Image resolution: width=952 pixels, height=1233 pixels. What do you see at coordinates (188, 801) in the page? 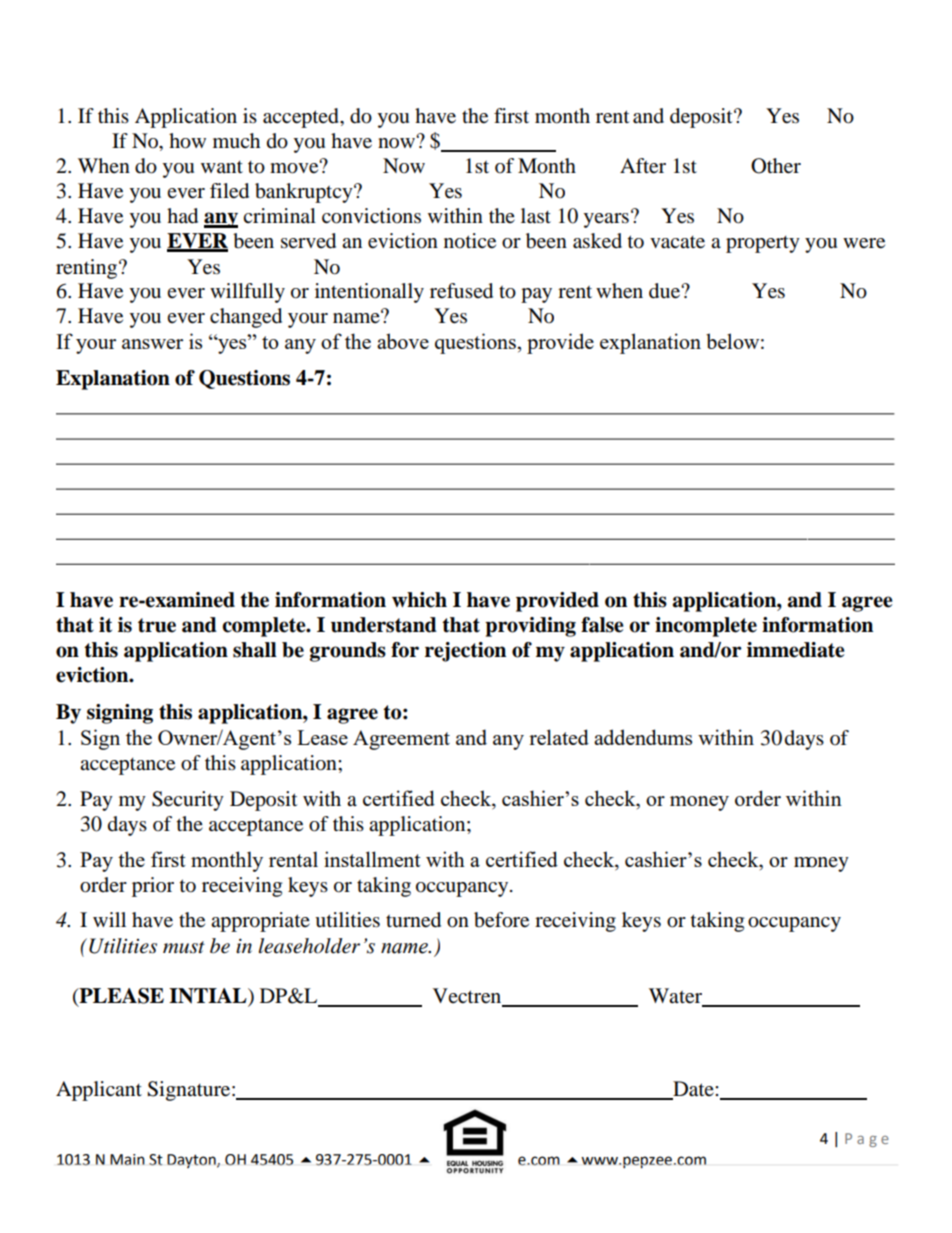
I see `Security` at bounding box center [188, 801].
